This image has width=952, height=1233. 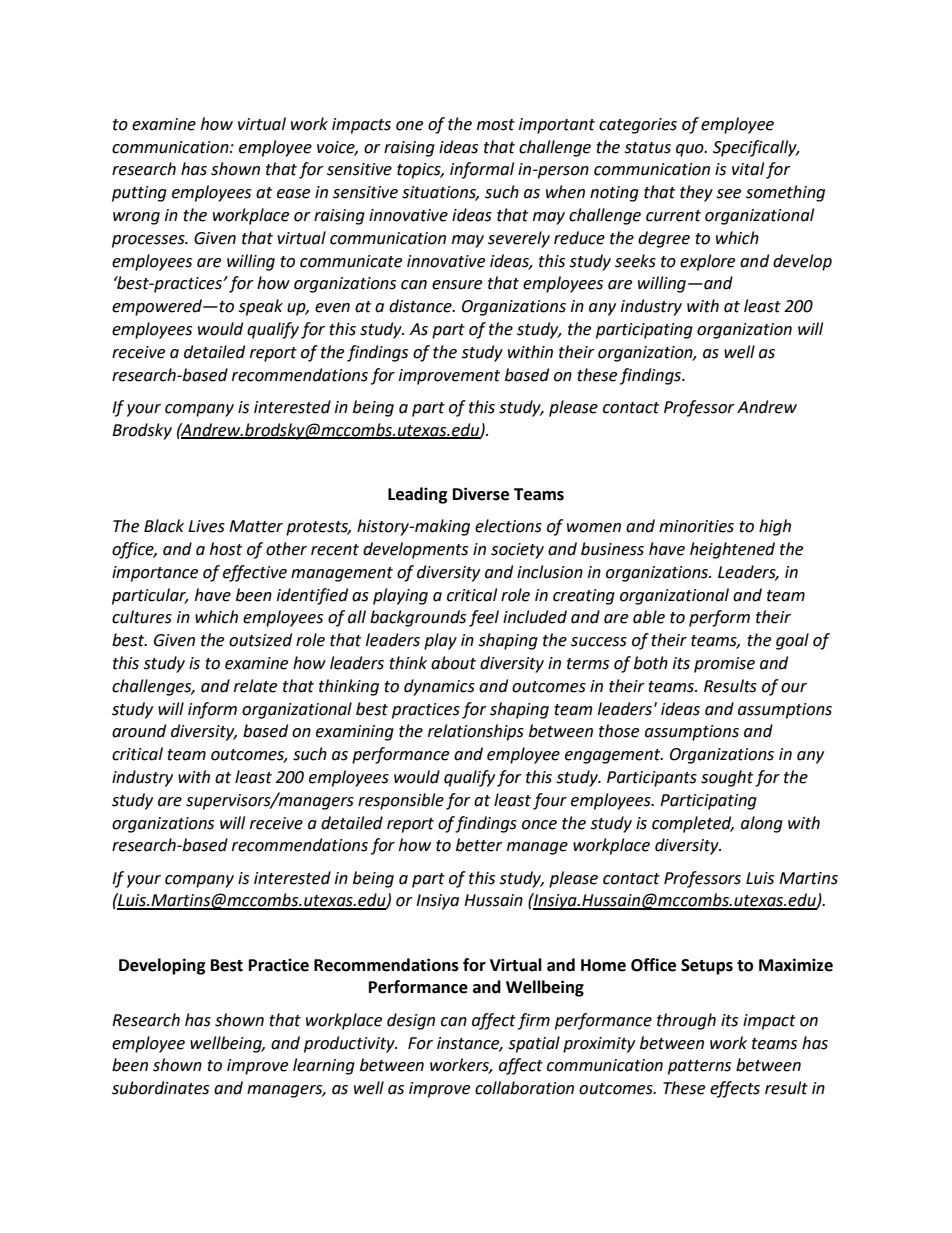 What do you see at coordinates (484, 618) in the image?
I see `feel` at bounding box center [484, 618].
